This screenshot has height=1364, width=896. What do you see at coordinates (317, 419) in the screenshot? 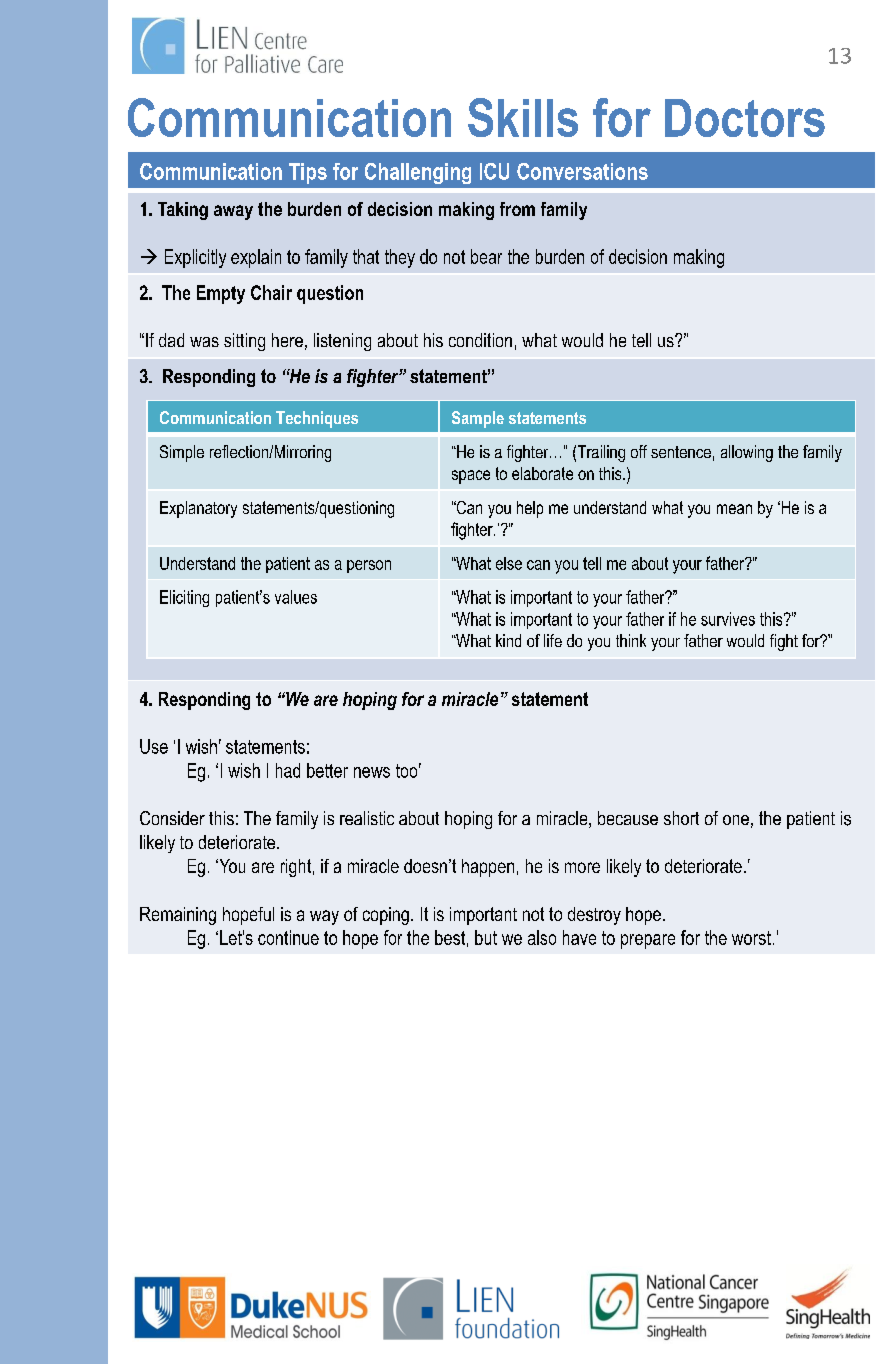
I see `Techniques` at bounding box center [317, 419].
